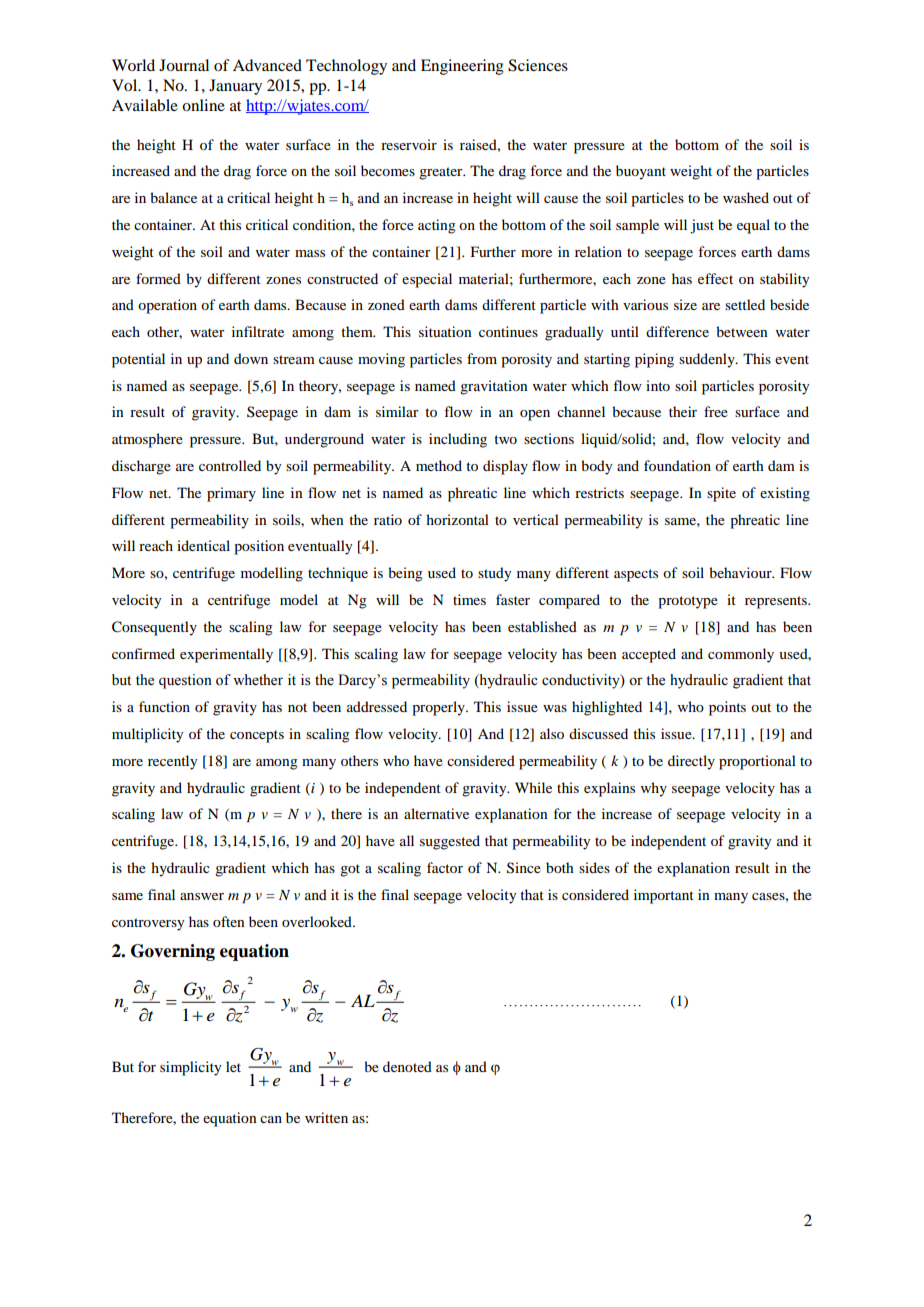 This screenshot has height=1307, width=924. Describe the element at coordinates (450, 842) in the screenshot. I see `suggested` at that location.
